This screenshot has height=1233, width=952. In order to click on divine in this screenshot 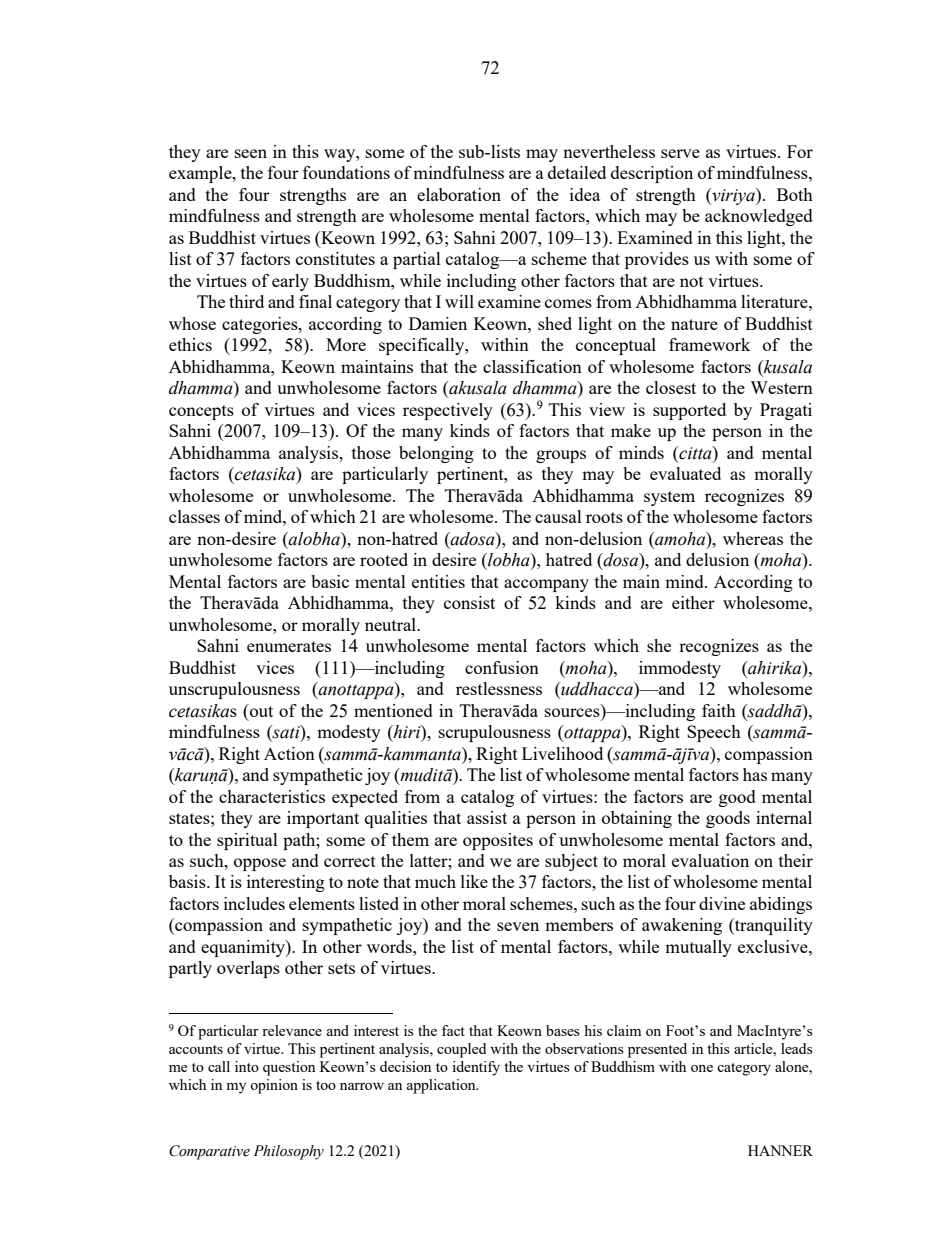, I will do `click(722, 903)`.
